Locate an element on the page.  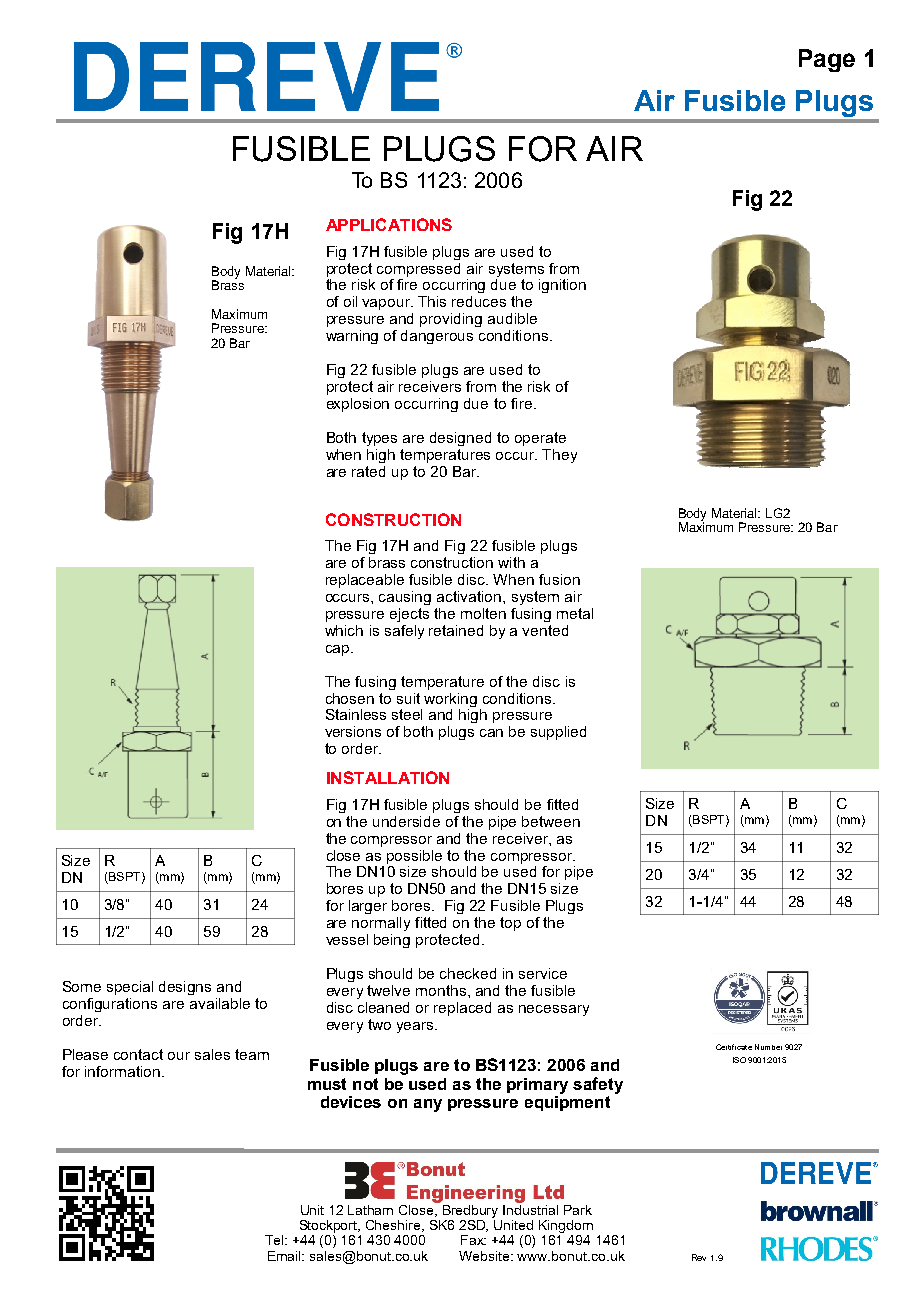
They is located at coordinates (559, 456).
